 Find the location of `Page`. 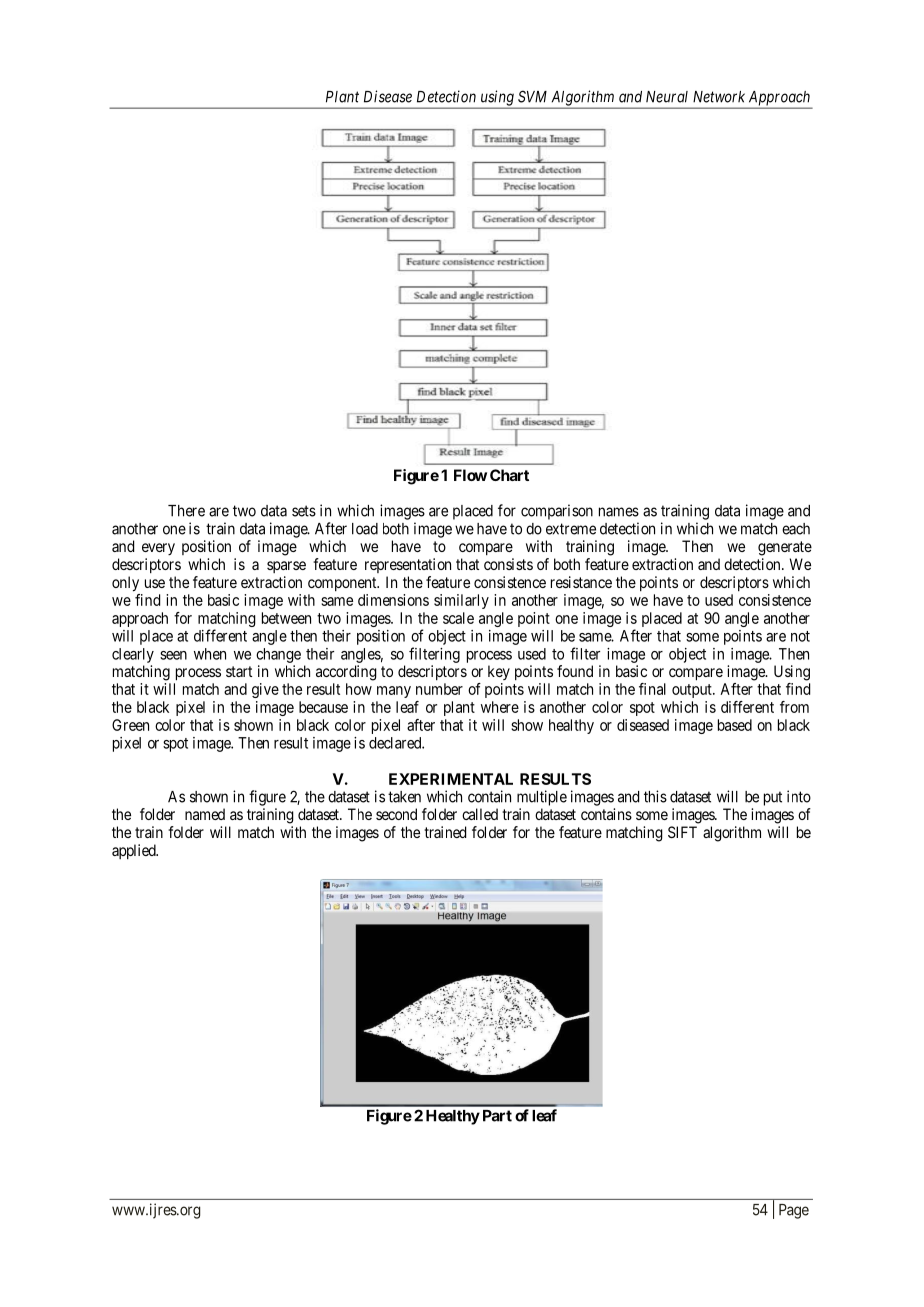

Page is located at coordinates (794, 1211).
